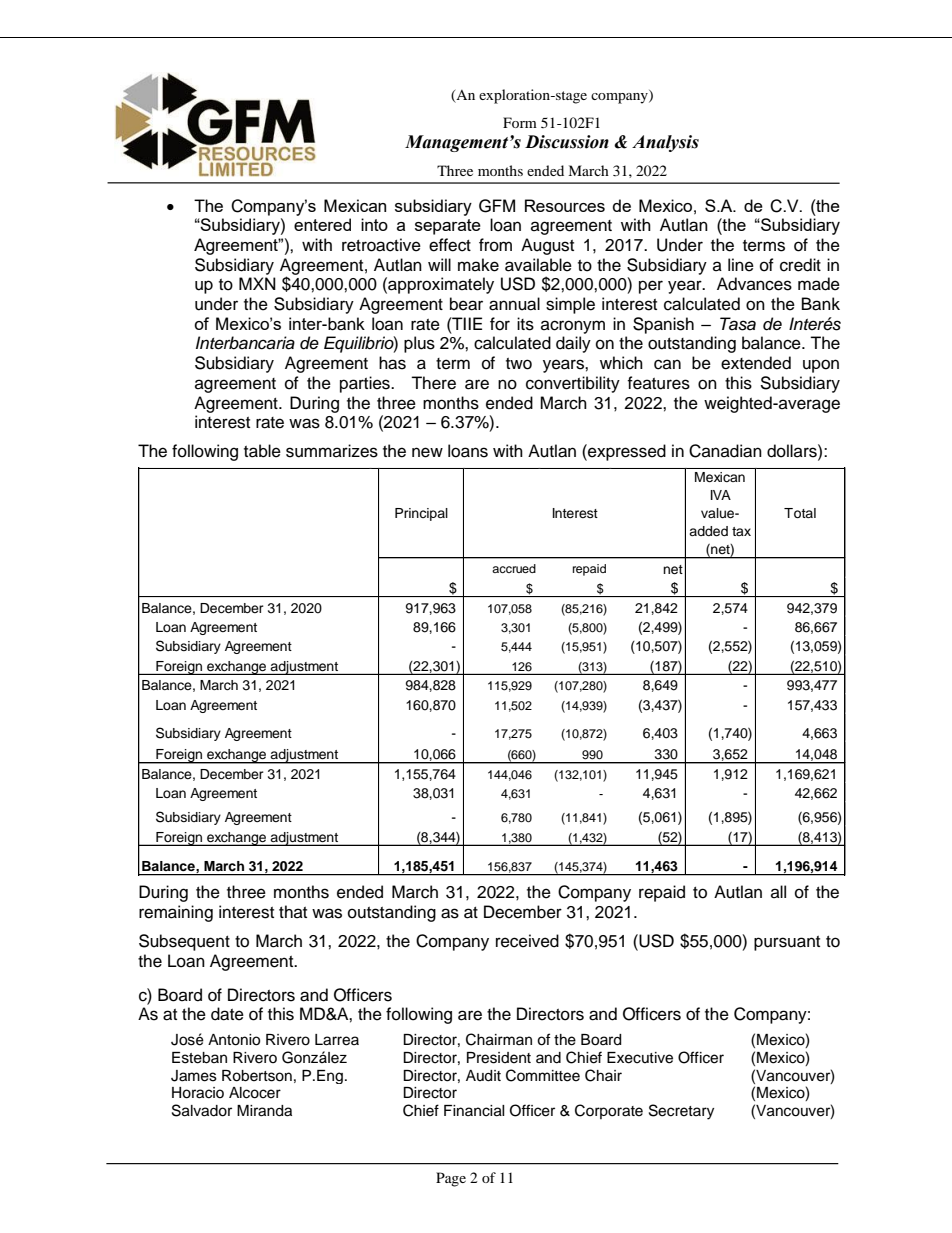  Describe the element at coordinates (681, 1112) in the image. I see `Secretary` at that location.
